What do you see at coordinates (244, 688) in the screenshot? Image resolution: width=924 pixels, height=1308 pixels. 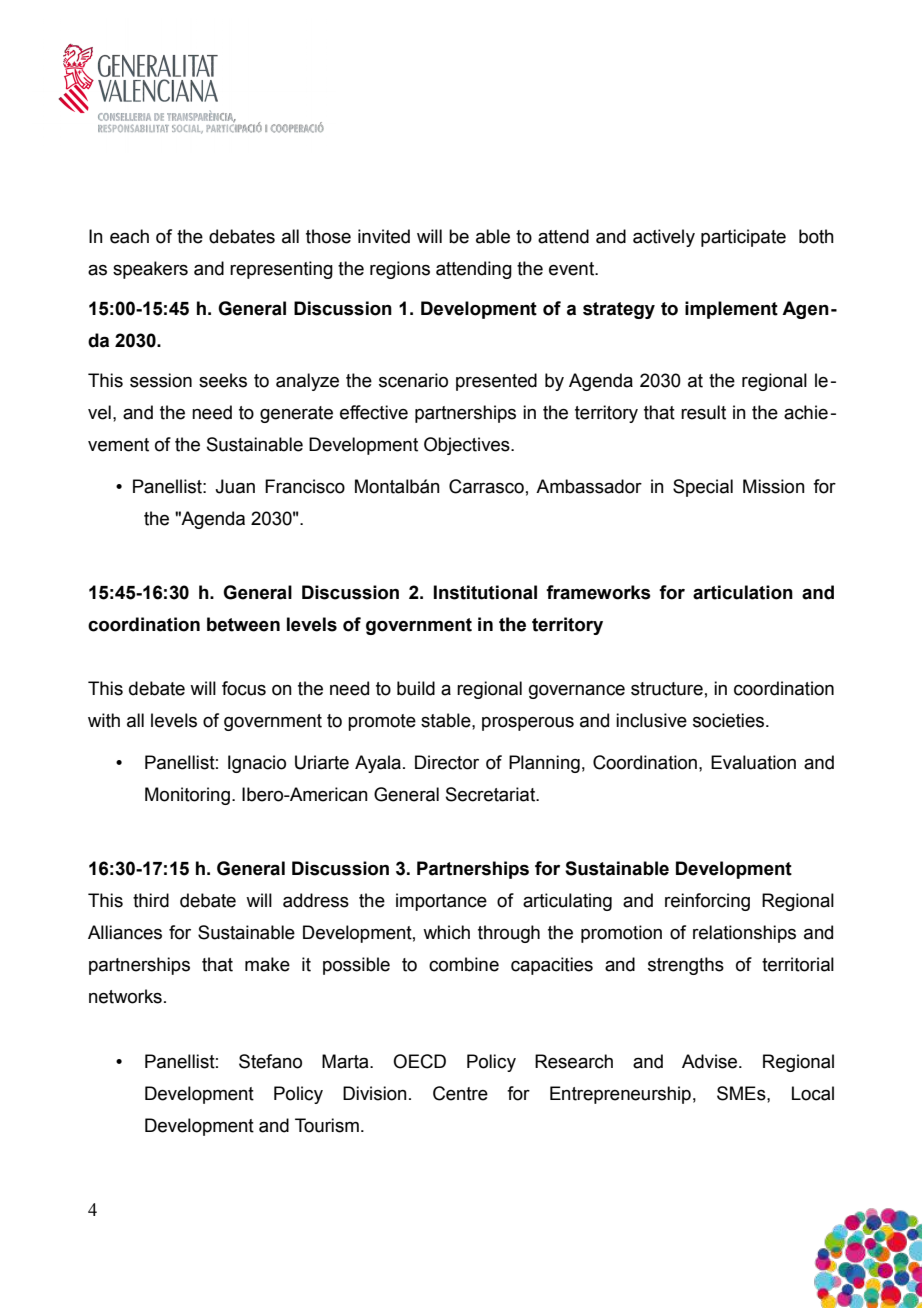 I see `focus` at bounding box center [244, 688].
